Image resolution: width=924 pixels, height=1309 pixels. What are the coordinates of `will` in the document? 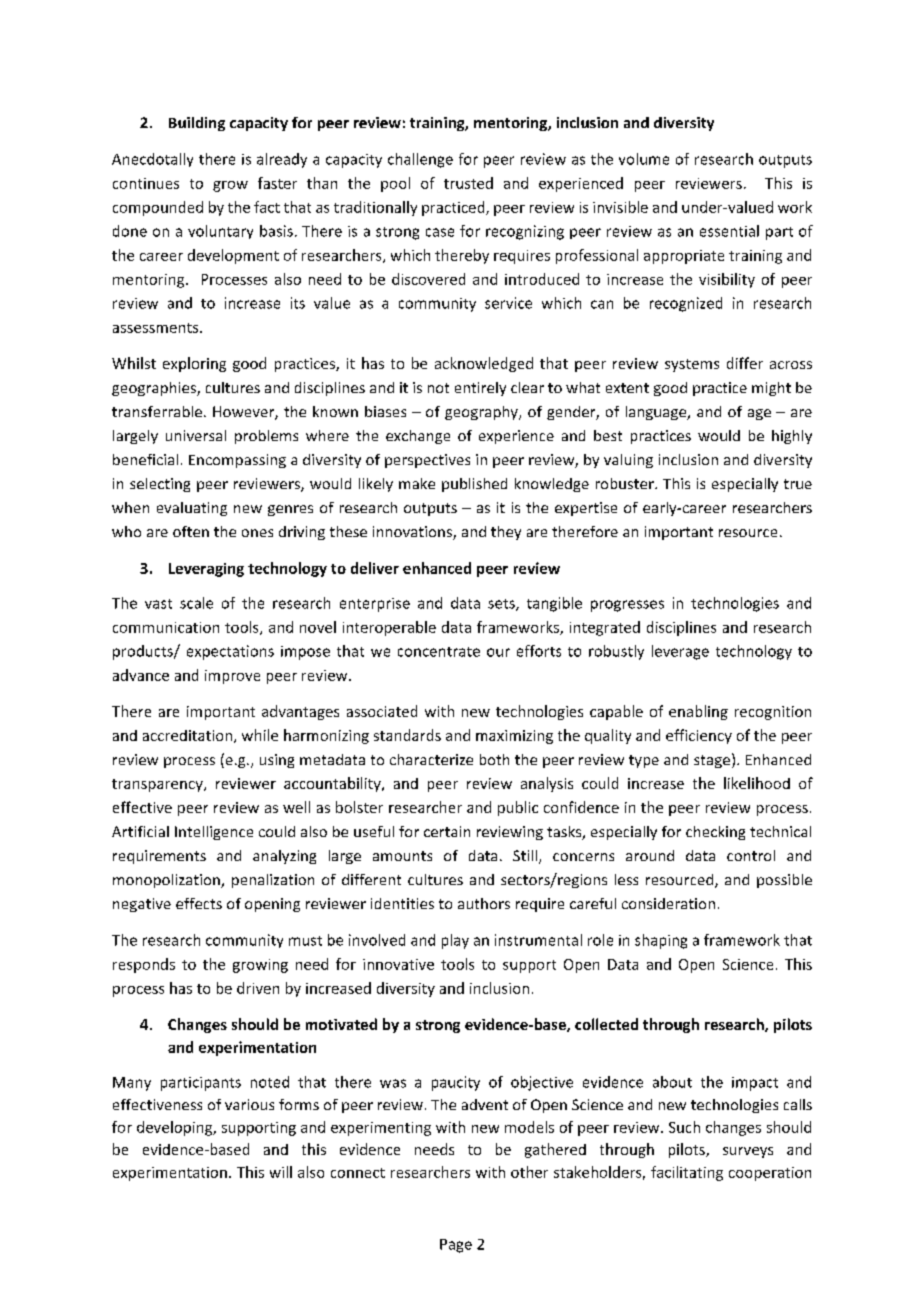 It's located at (281, 1172).
